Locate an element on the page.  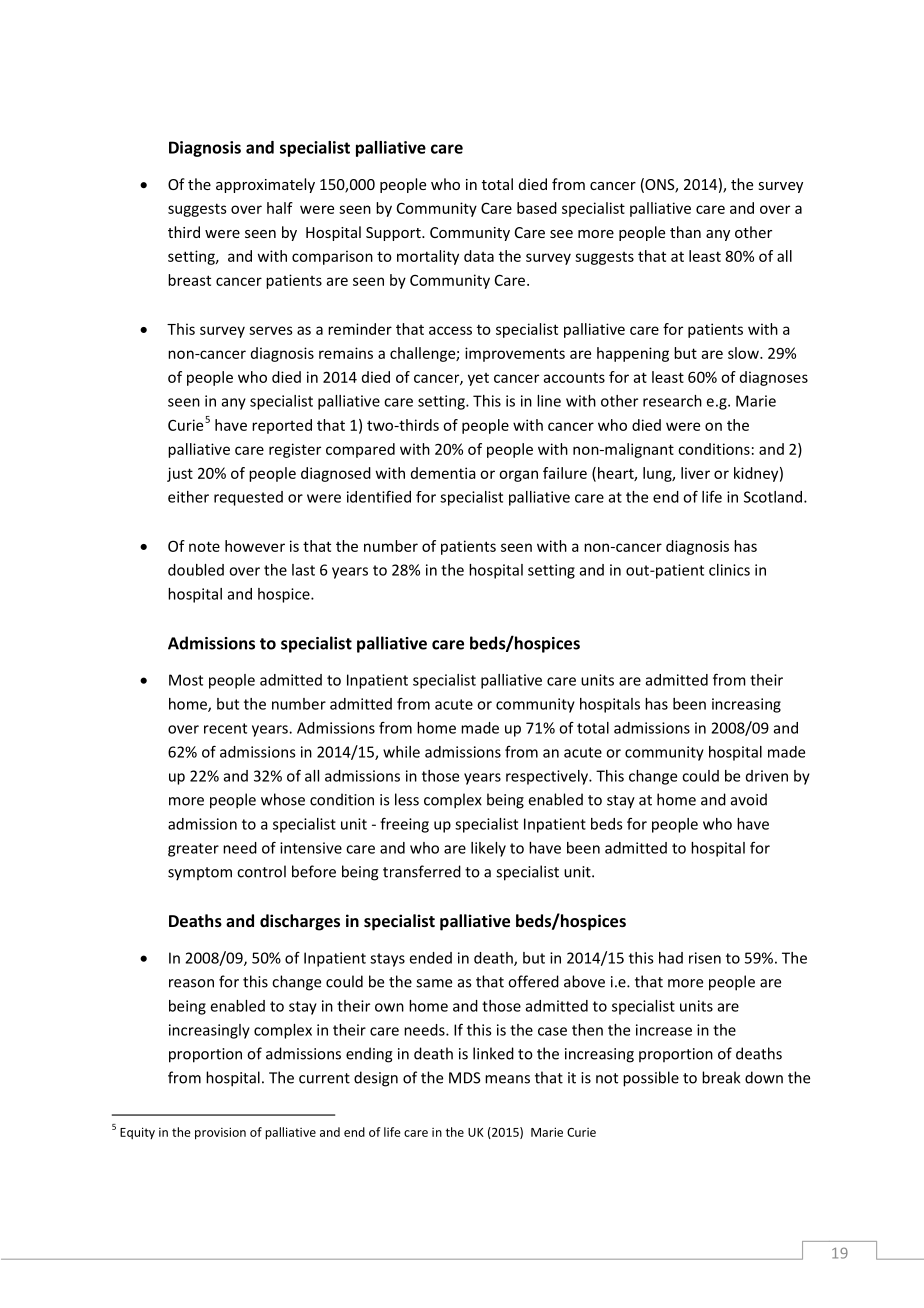
MDS is located at coordinates (465, 1078).
